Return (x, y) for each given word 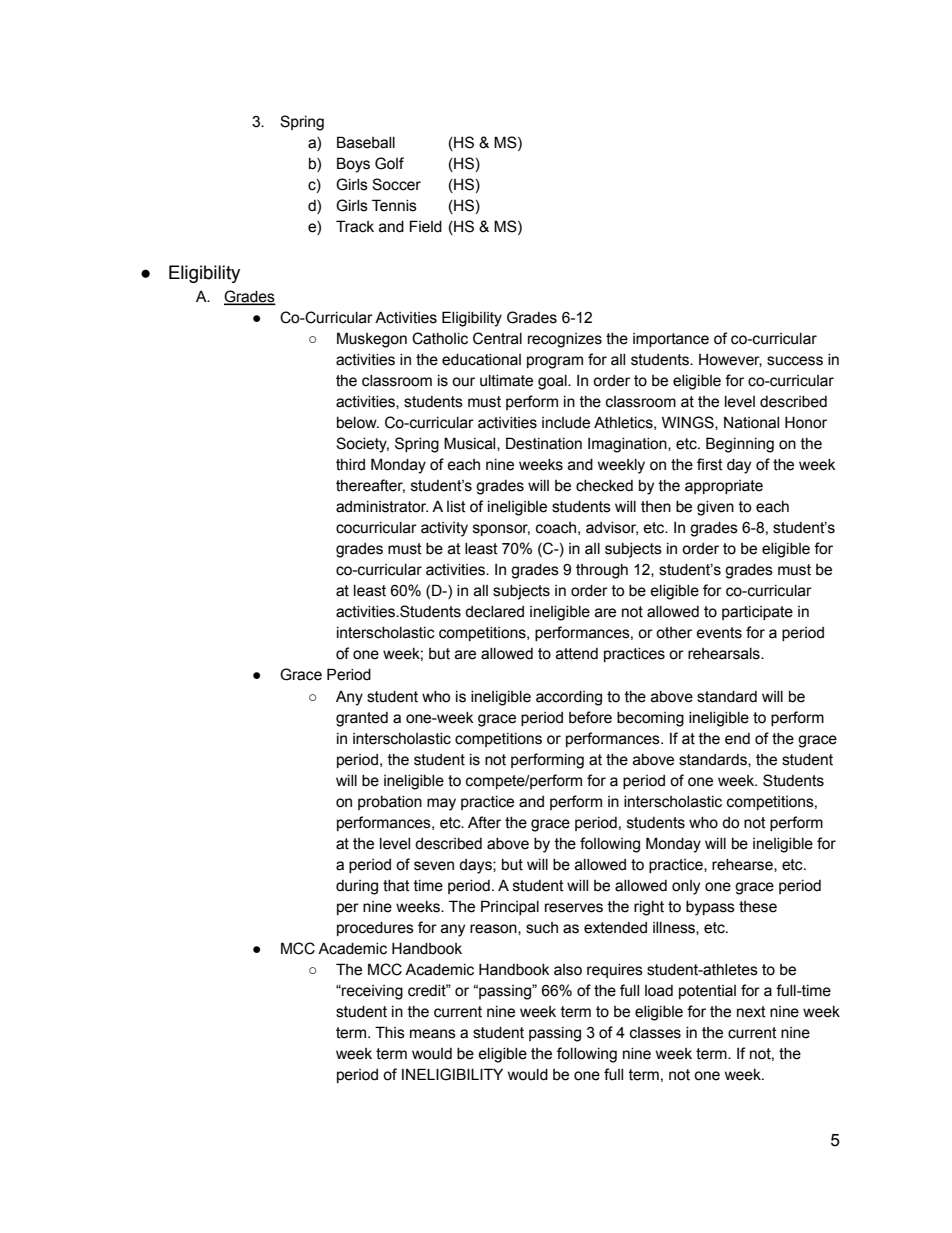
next (751, 1012)
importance (671, 340)
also (568, 970)
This (390, 1032)
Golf (389, 163)
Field (426, 226)
